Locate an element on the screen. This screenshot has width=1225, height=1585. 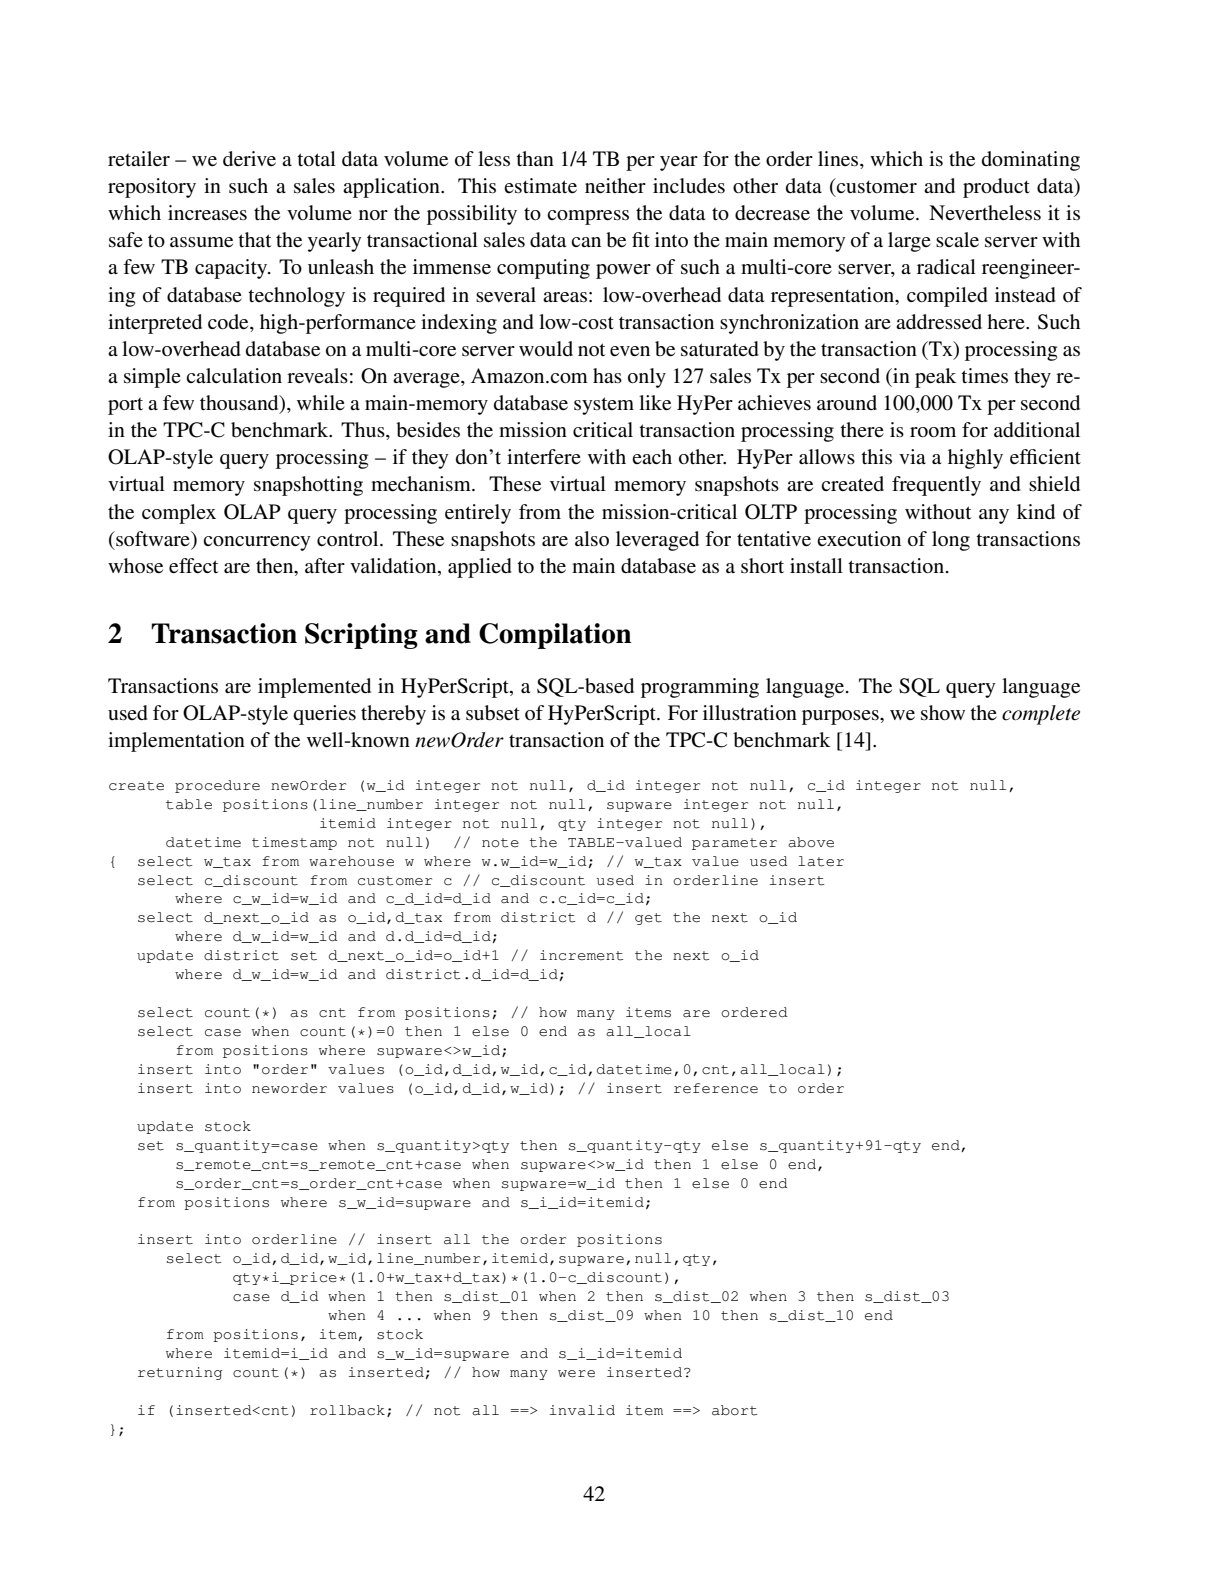
frequently is located at coordinates (936, 486).
